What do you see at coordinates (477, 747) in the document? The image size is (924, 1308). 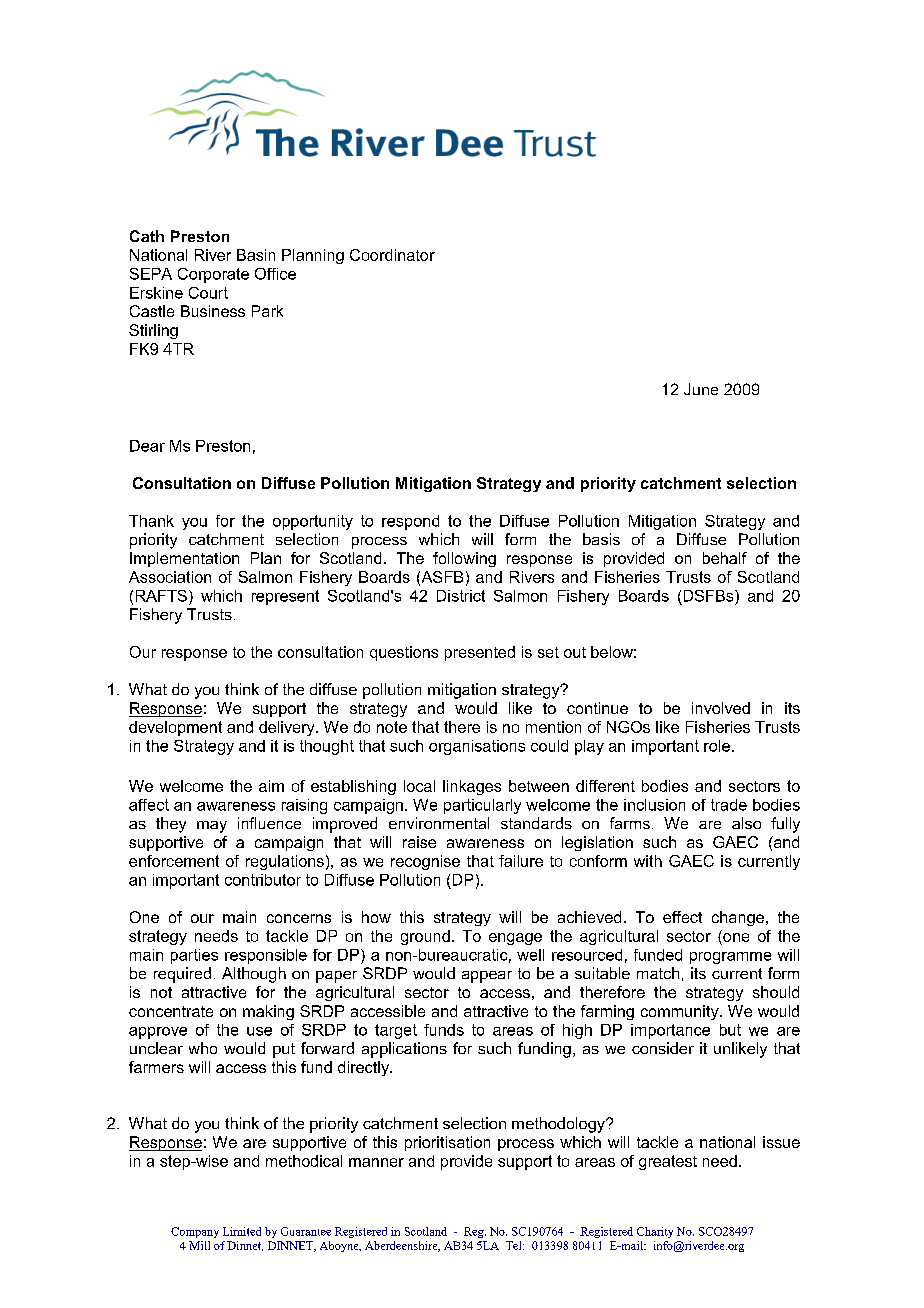 I see `organisations` at bounding box center [477, 747].
